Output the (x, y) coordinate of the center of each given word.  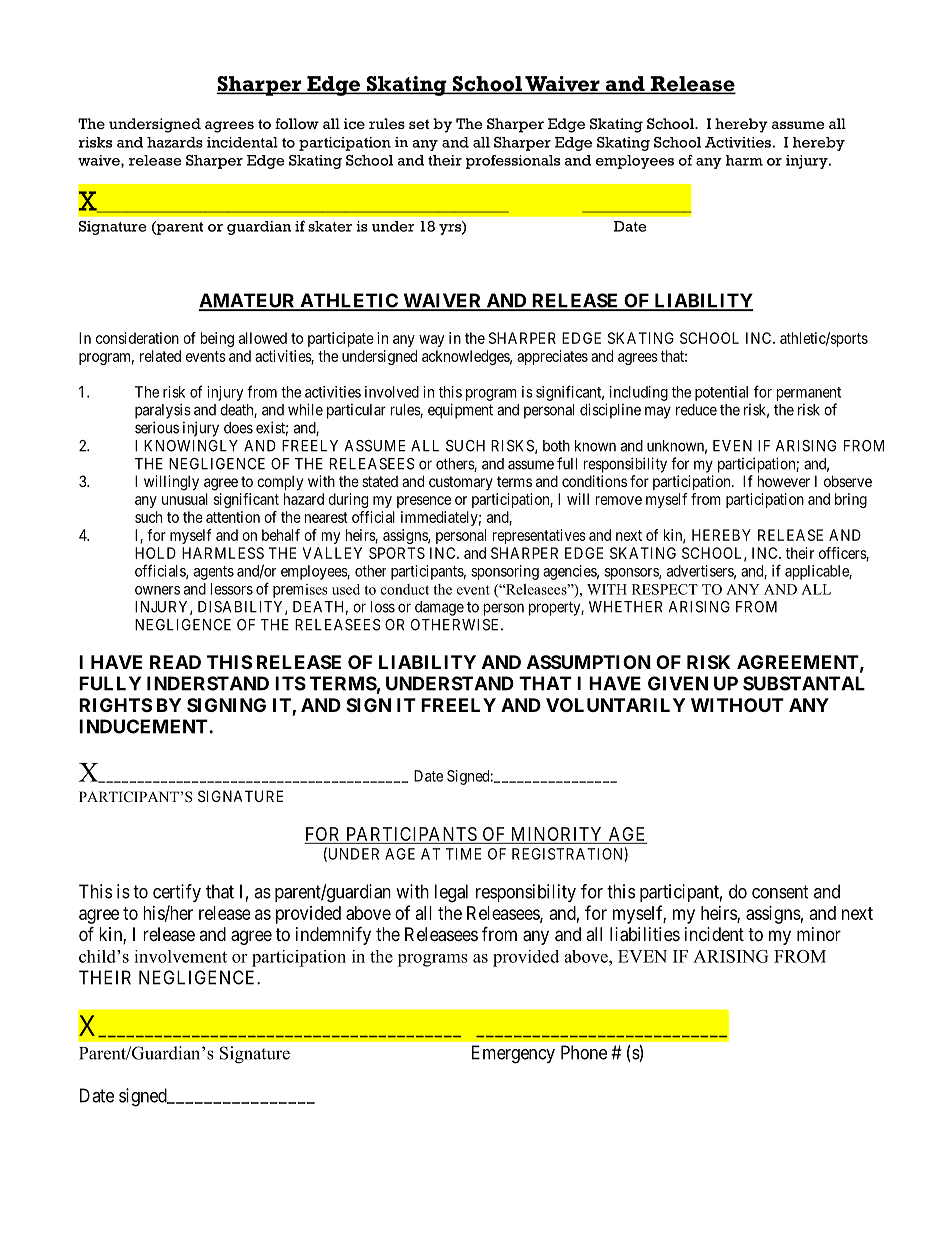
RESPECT (665, 589)
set (419, 124)
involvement (180, 956)
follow (297, 123)
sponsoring (505, 572)
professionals (513, 162)
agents (214, 573)
